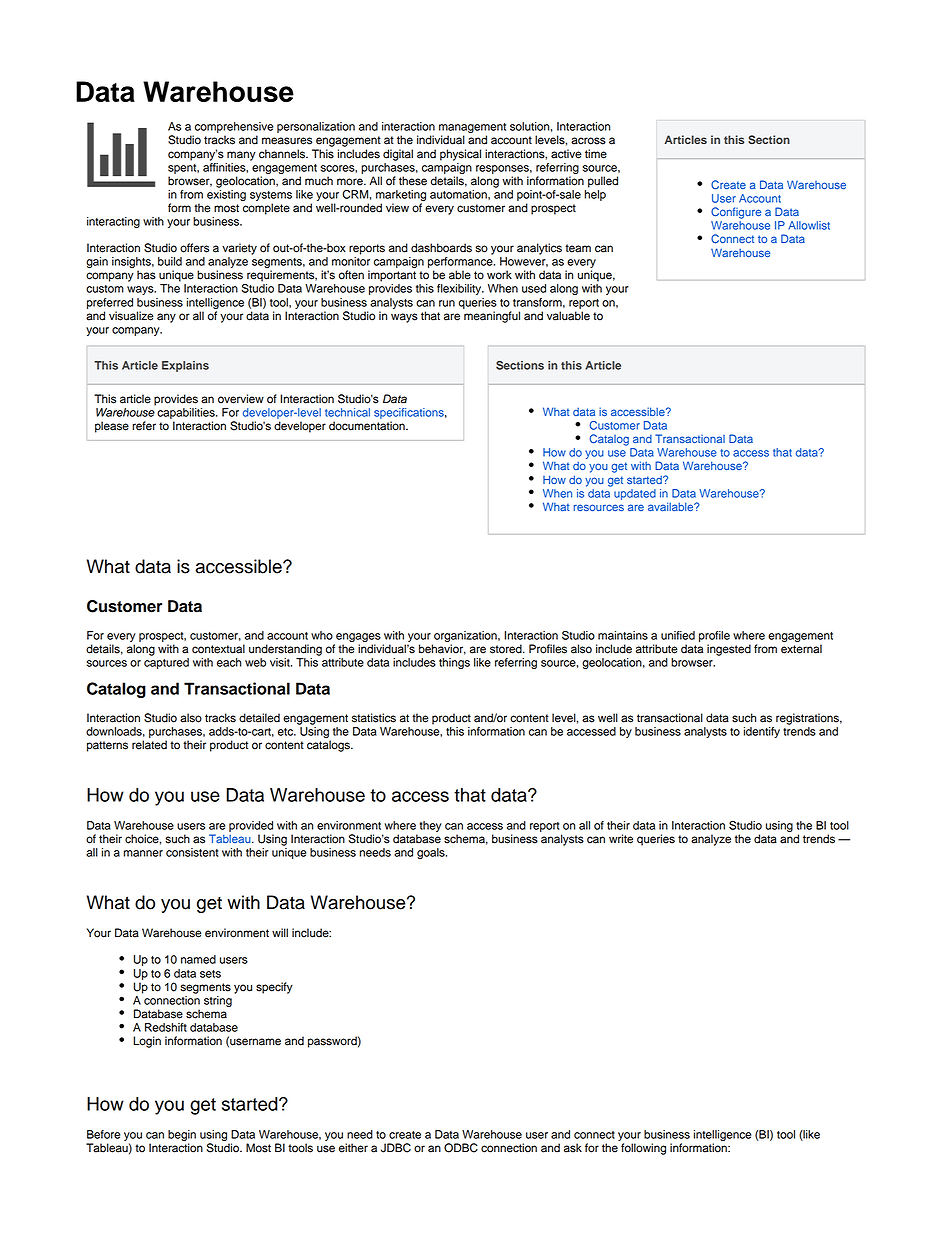  What do you see at coordinates (187, 413) in the screenshot?
I see `capabilities` at bounding box center [187, 413].
